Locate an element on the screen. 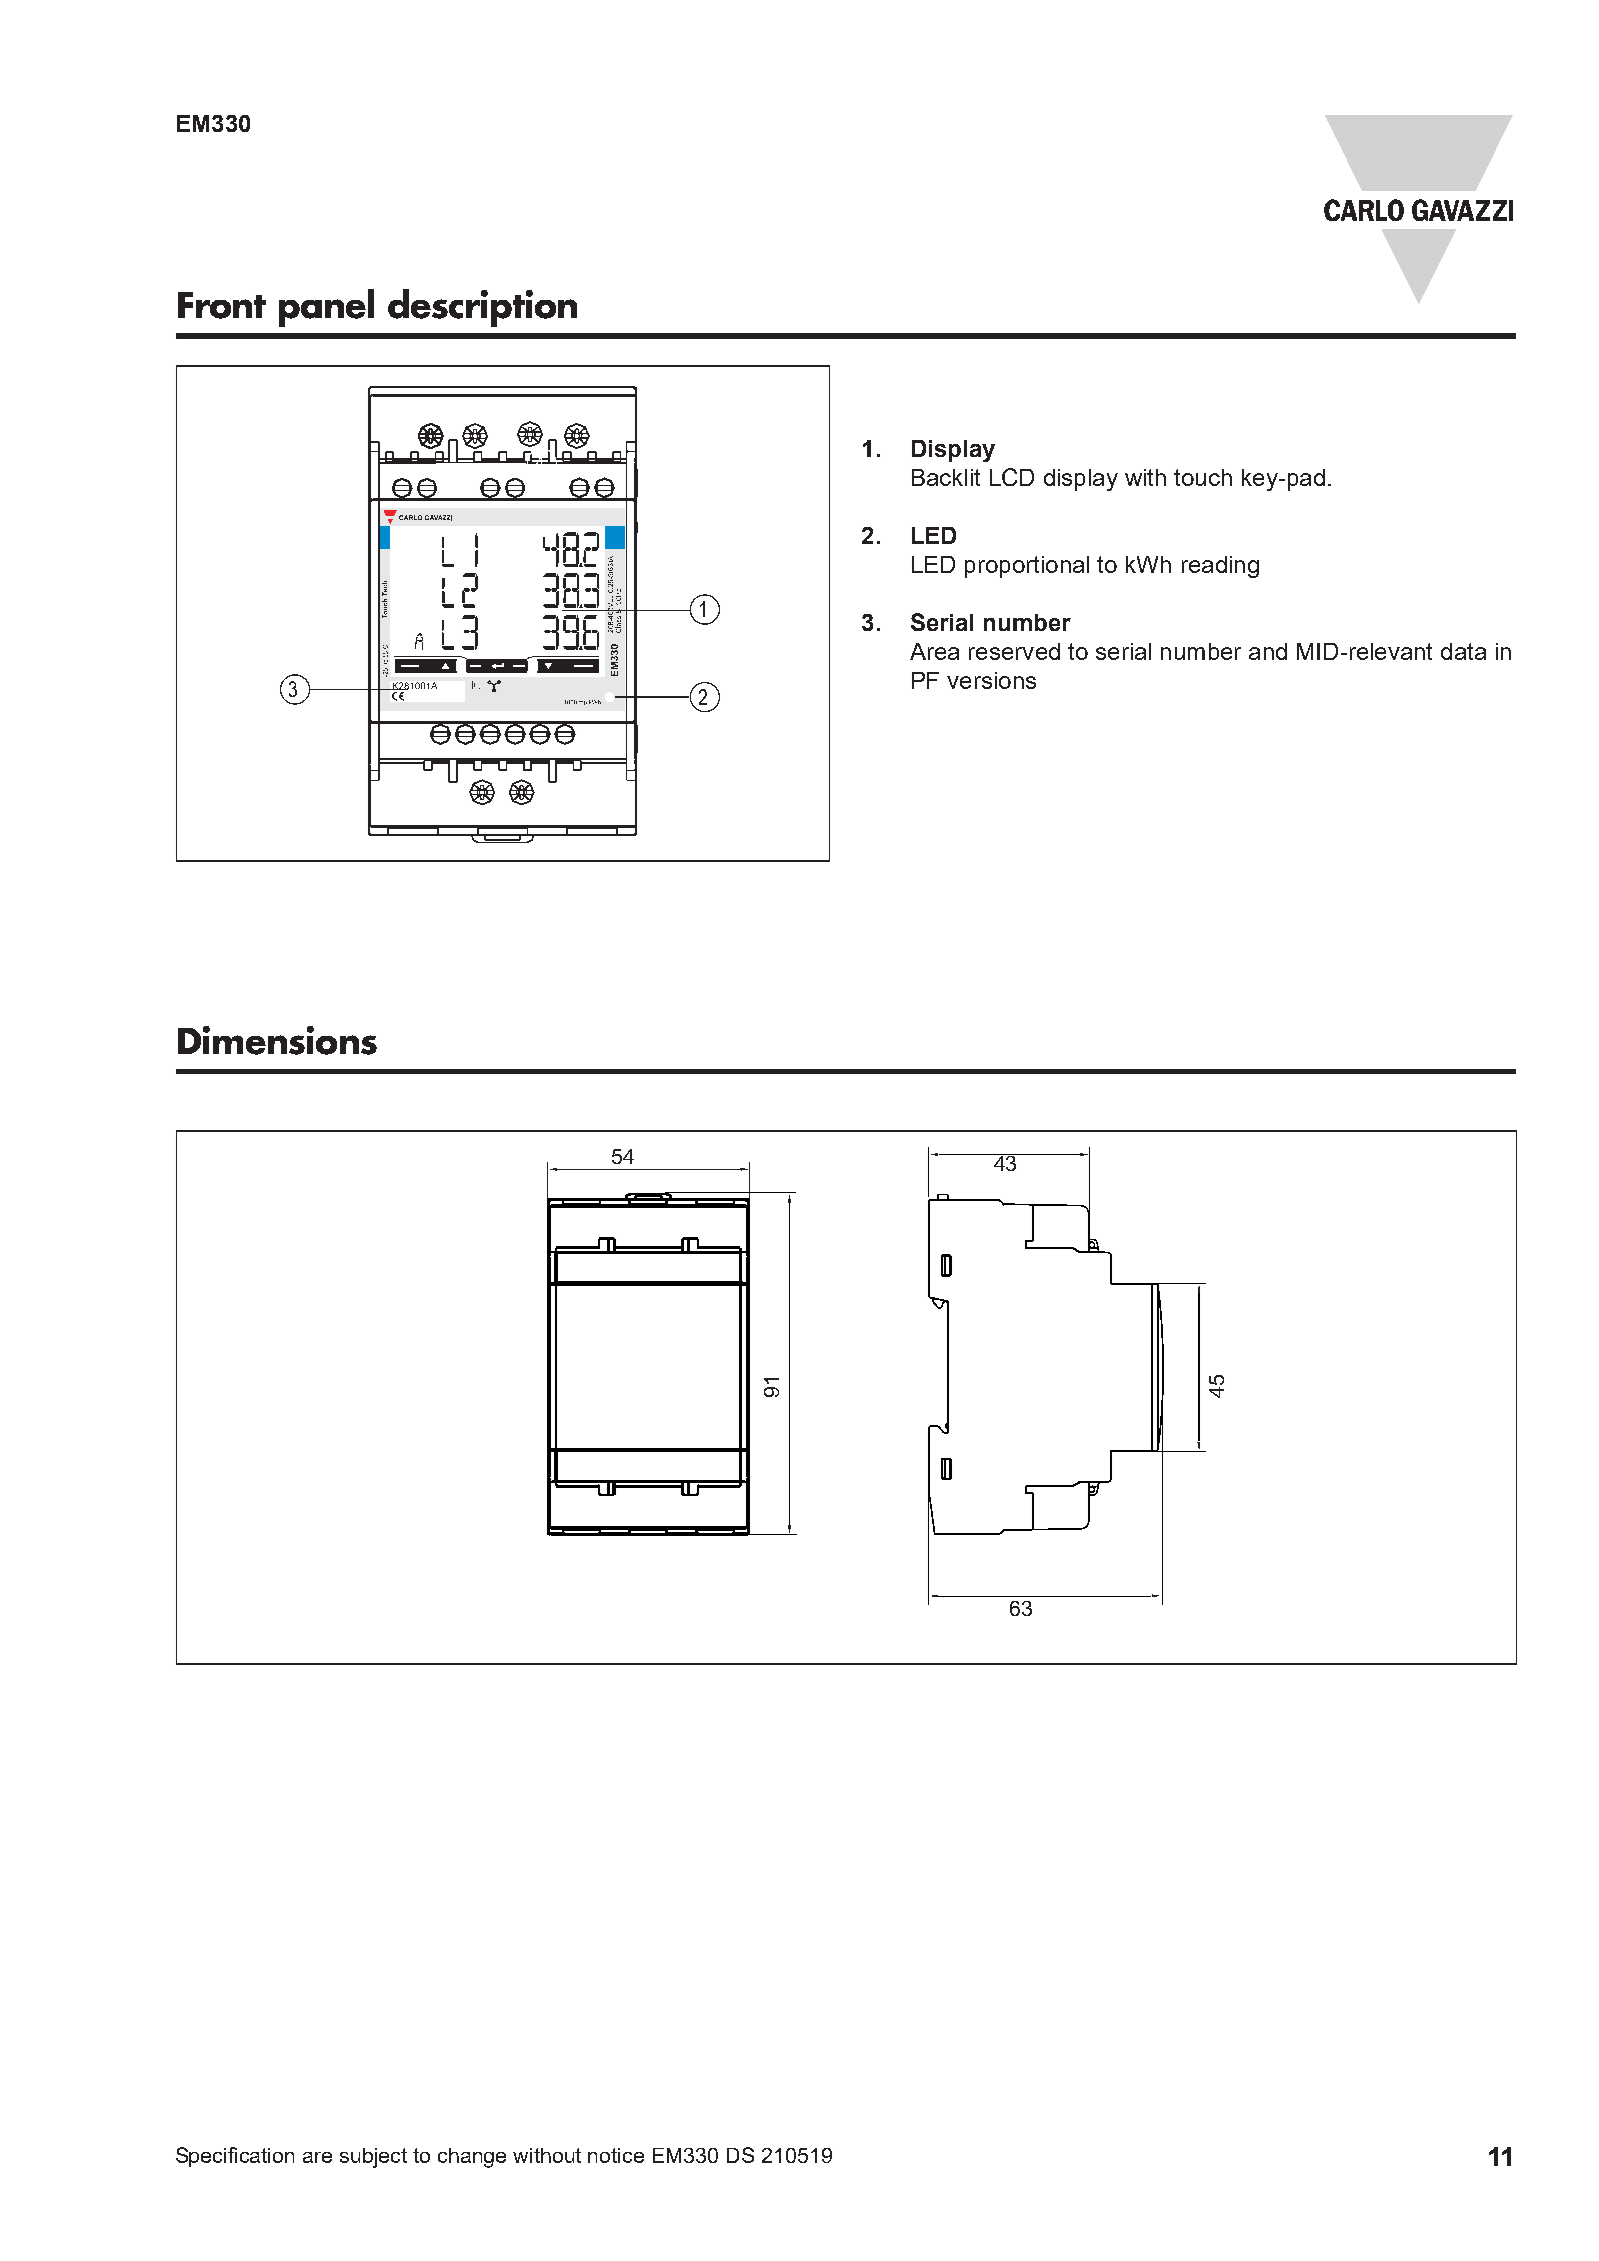  touch is located at coordinates (1203, 477).
